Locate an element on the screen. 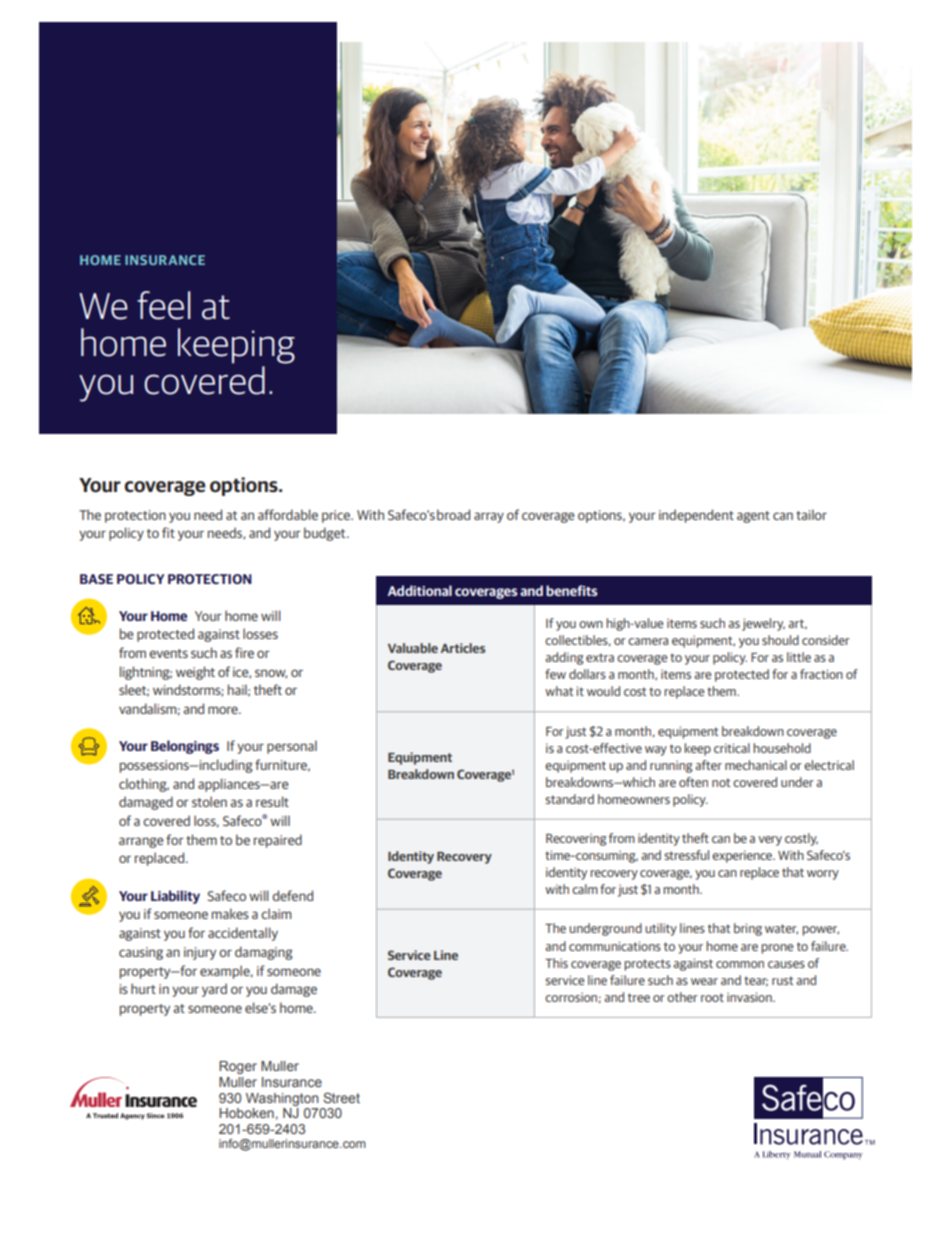 The image size is (952, 1233). Articles is located at coordinates (463, 648).
